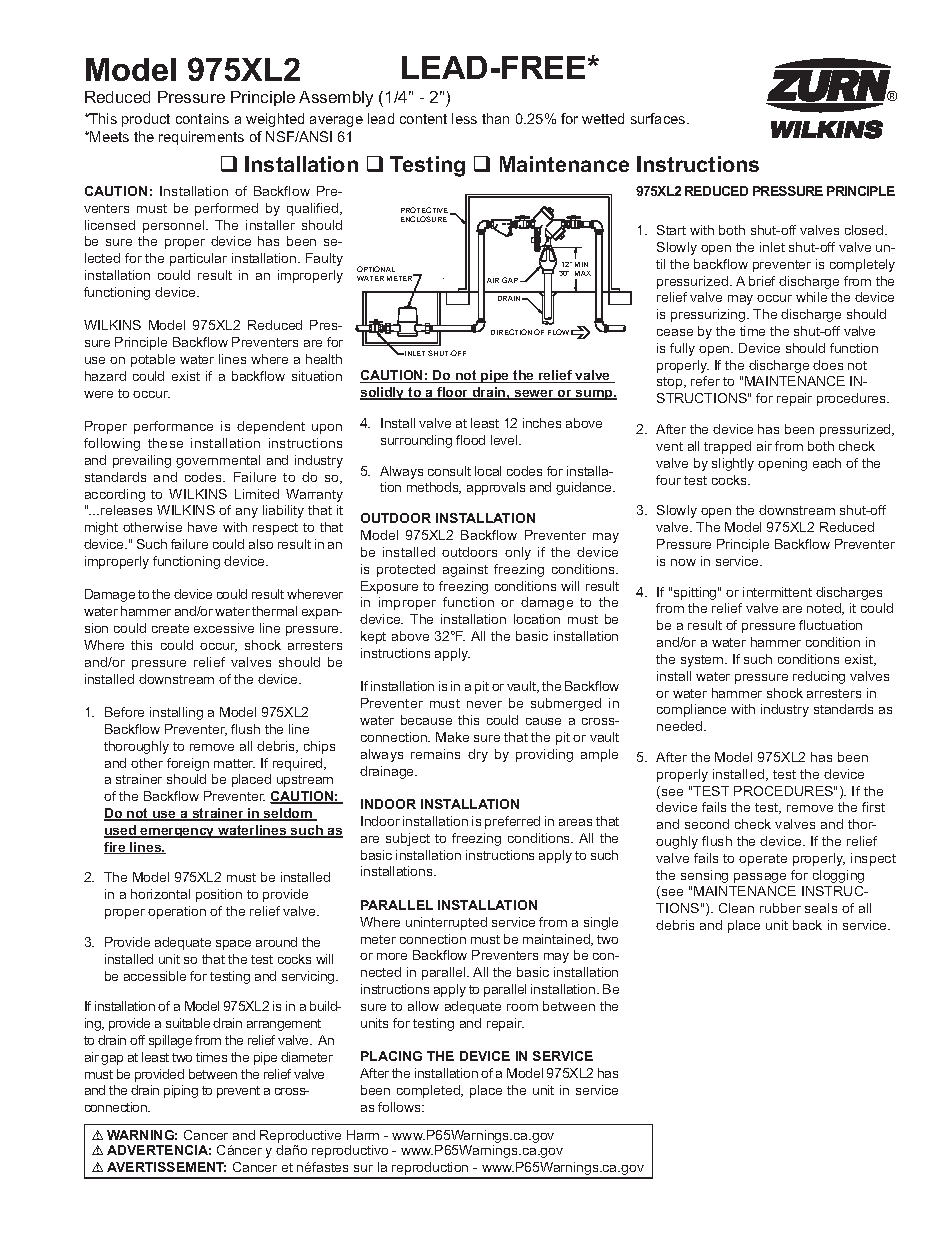 This page has height=1233, width=952. Describe the element at coordinates (453, 393) in the page. I see `floor` at that location.
